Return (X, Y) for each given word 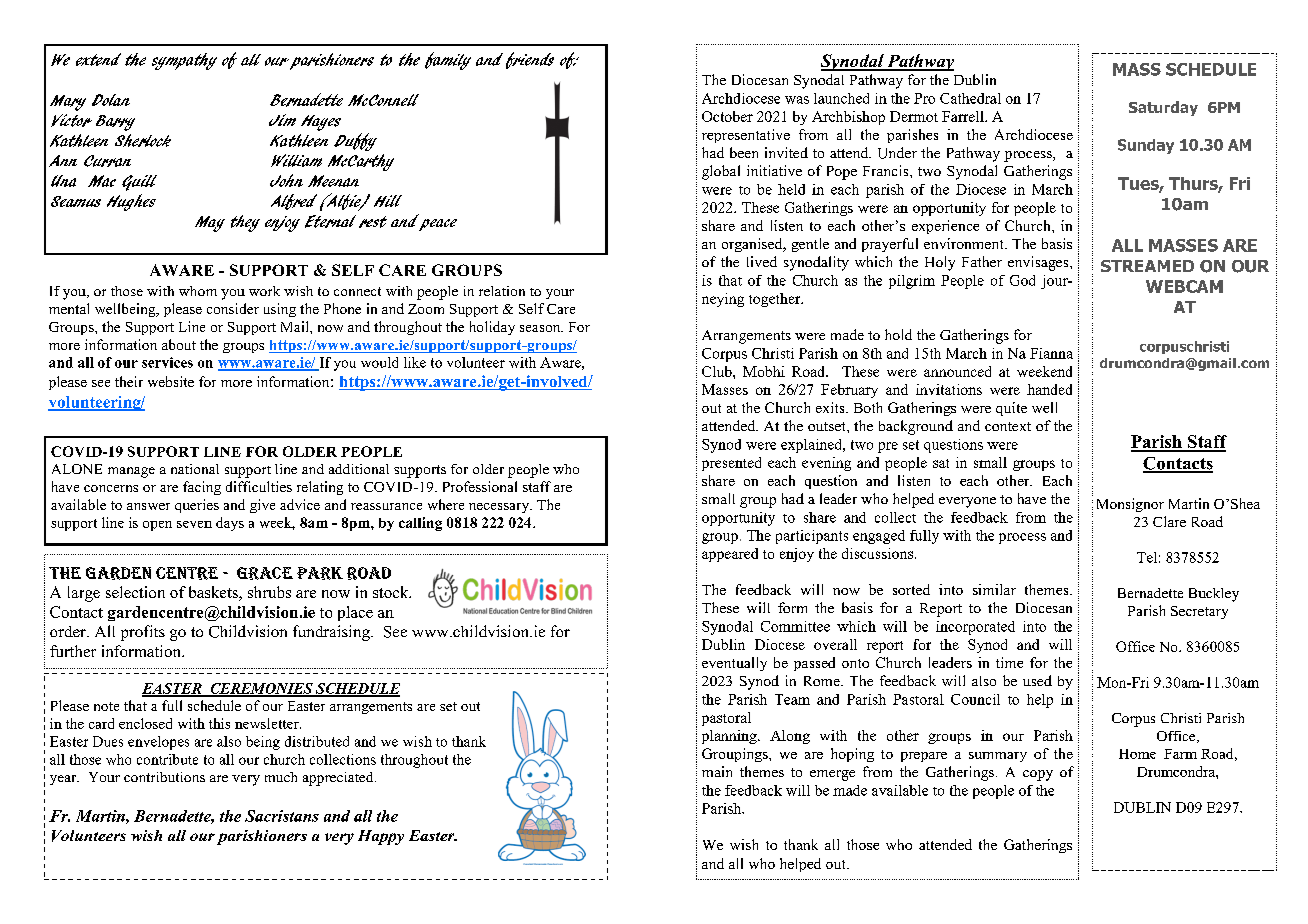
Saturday (1163, 108)
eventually (734, 664)
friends (530, 60)
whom (198, 291)
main (717, 771)
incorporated (975, 628)
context (1008, 426)
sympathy (184, 61)
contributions (164, 777)
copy (1038, 775)
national (195, 469)
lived (762, 261)
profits (143, 633)
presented (731, 464)
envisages (1039, 263)
